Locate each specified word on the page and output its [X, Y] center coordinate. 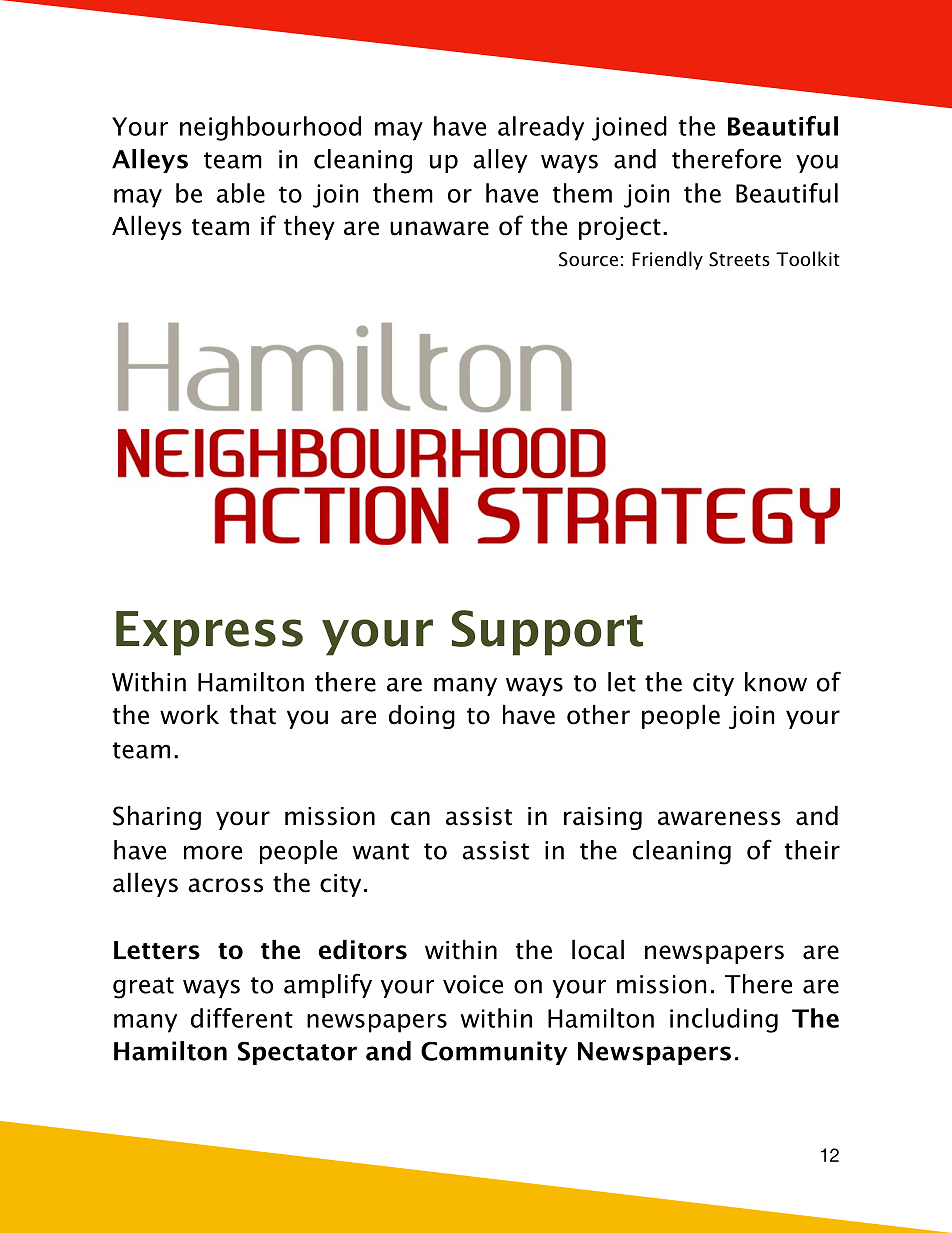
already [541, 128]
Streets [739, 259]
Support [547, 633]
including [724, 1020]
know [776, 682]
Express [209, 633]
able [241, 193]
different [242, 1018]
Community [494, 1053]
